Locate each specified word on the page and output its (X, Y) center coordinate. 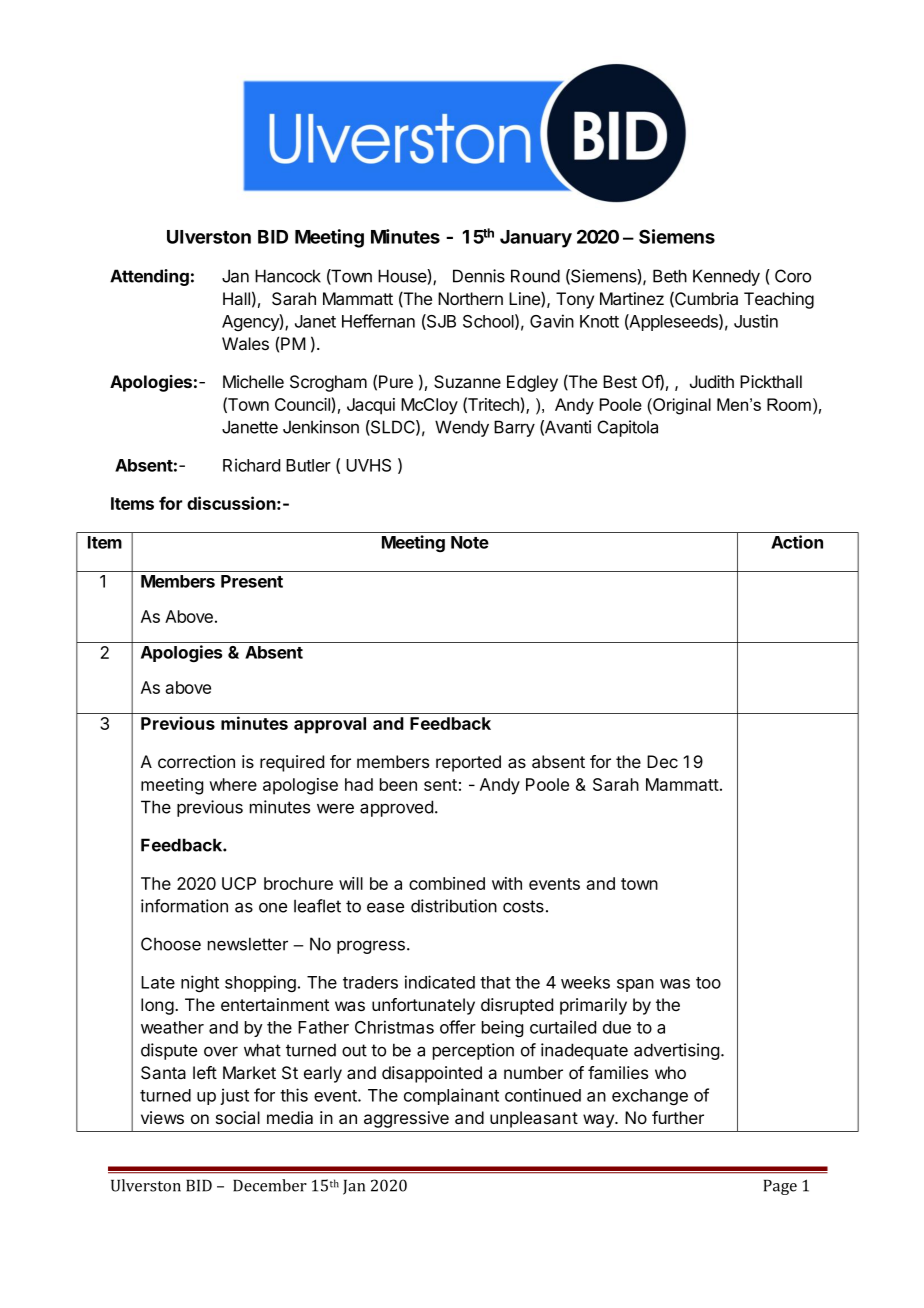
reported (468, 763)
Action (797, 542)
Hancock (288, 276)
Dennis (479, 276)
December (270, 1185)
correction (196, 761)
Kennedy (726, 277)
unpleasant (534, 1119)
